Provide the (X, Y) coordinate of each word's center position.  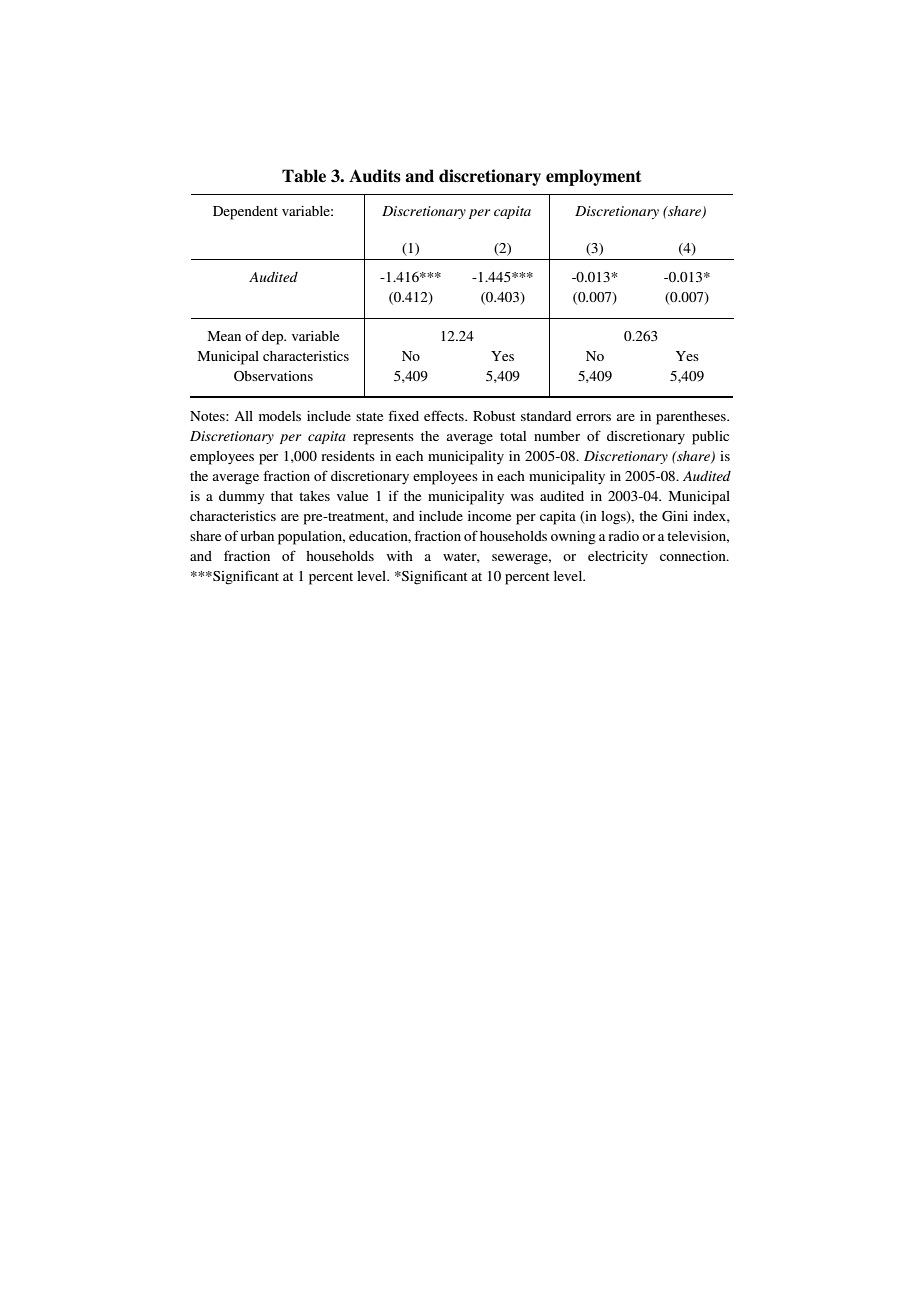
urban (257, 536)
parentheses (692, 418)
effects (445, 415)
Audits (375, 176)
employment (594, 177)
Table (304, 176)
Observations (273, 376)
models (280, 416)
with (400, 556)
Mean (224, 336)
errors (593, 417)
